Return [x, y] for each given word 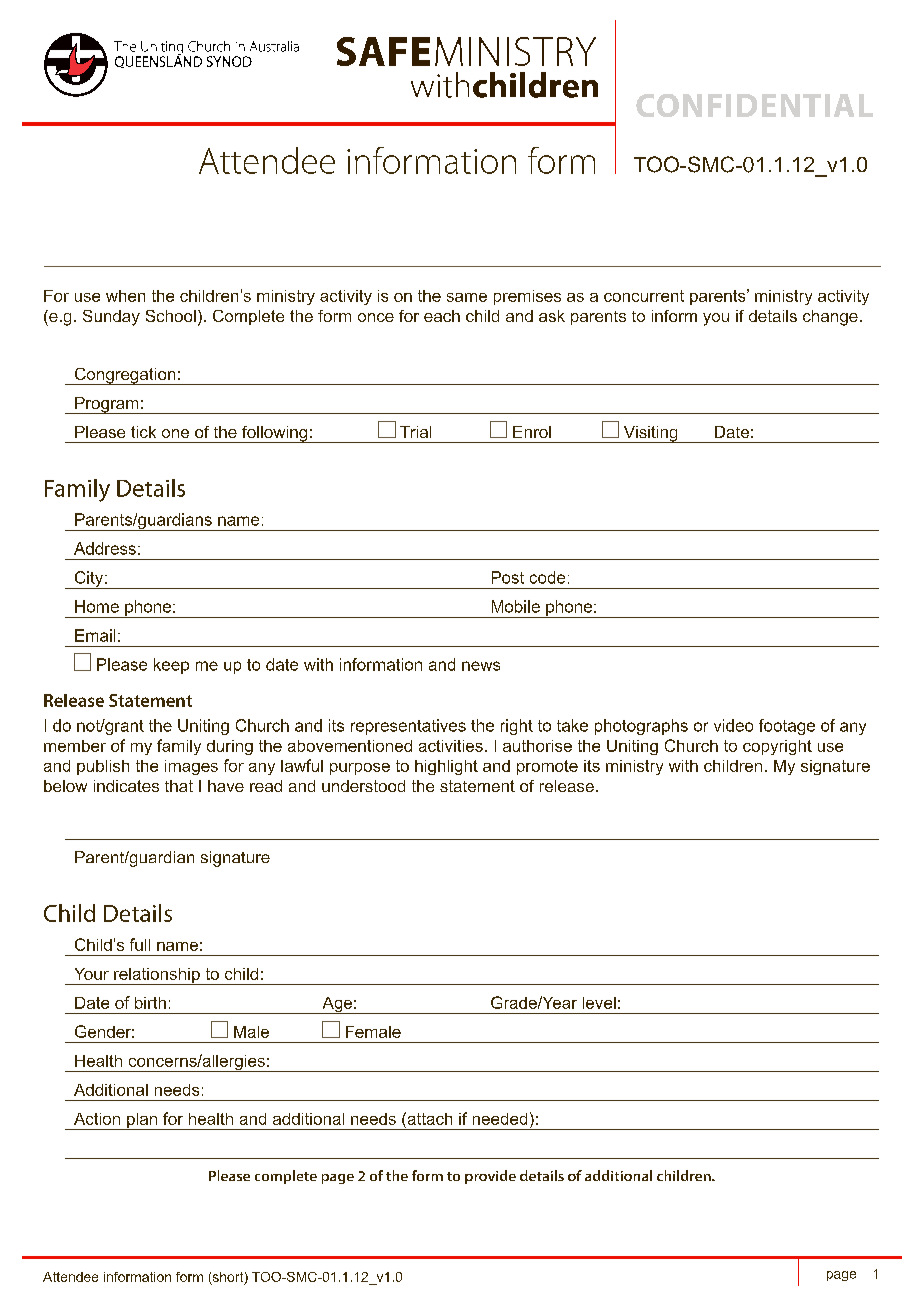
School [171, 316]
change [830, 318]
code [547, 577]
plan [142, 1121]
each [442, 316]
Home [97, 606]
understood [363, 786]
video [733, 725]
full [140, 944]
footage [787, 727]
